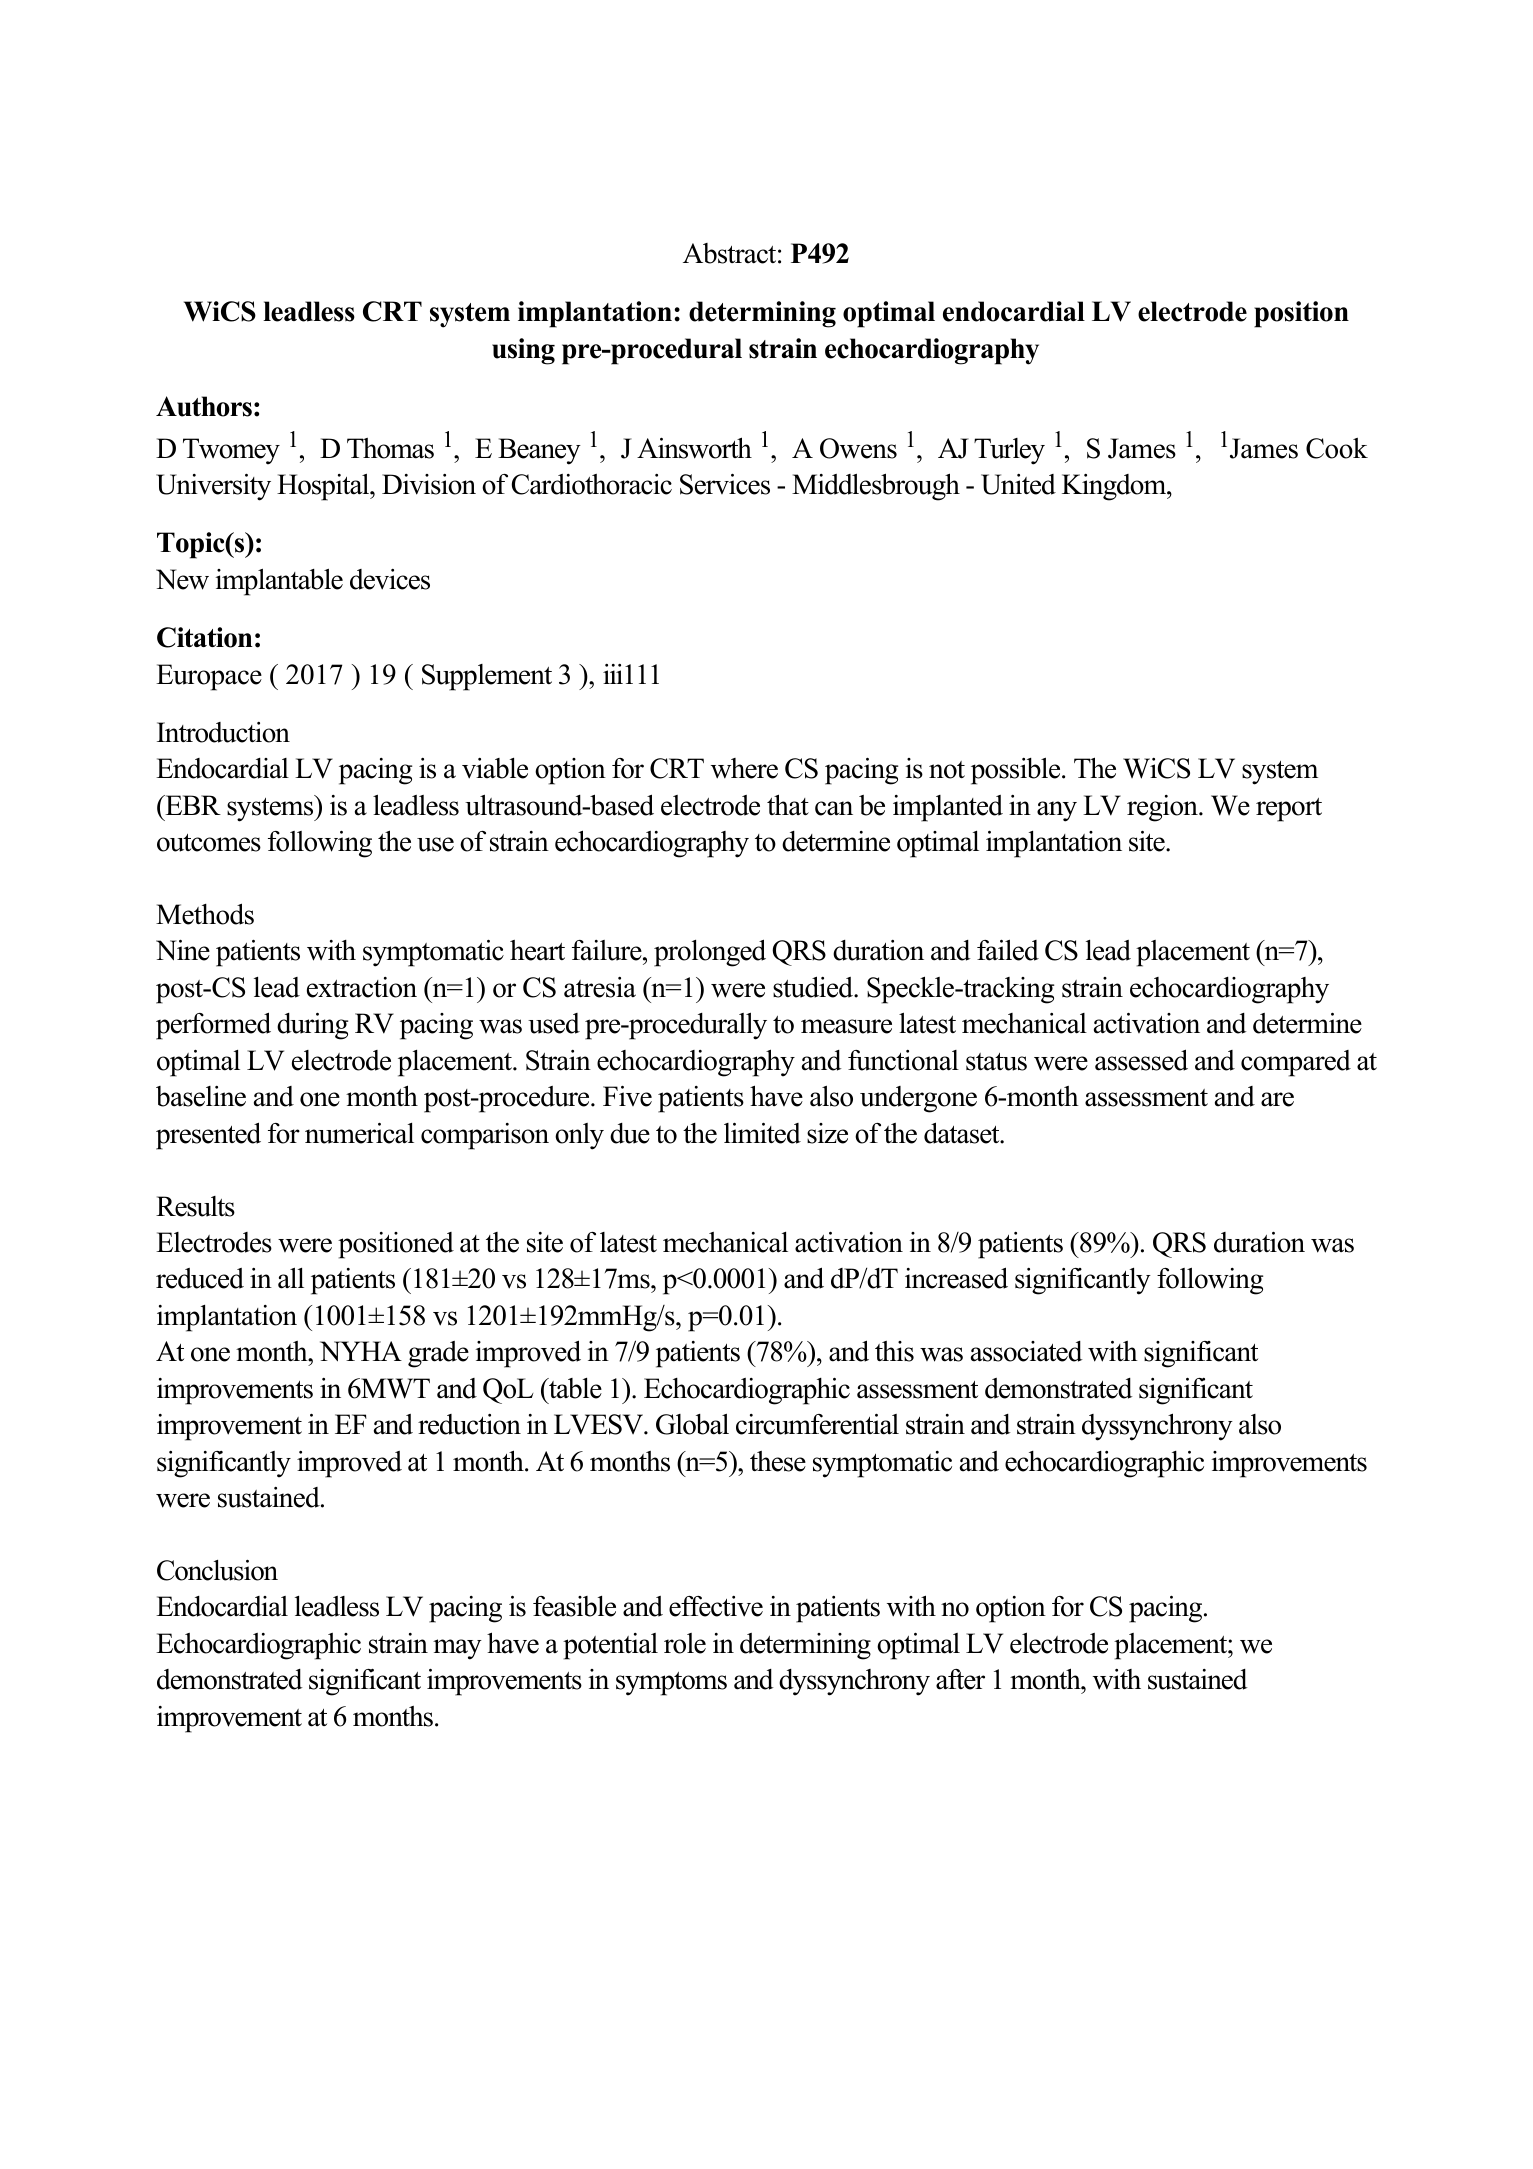  What do you see at coordinates (685, 1643) in the screenshot?
I see `role` at bounding box center [685, 1643].
